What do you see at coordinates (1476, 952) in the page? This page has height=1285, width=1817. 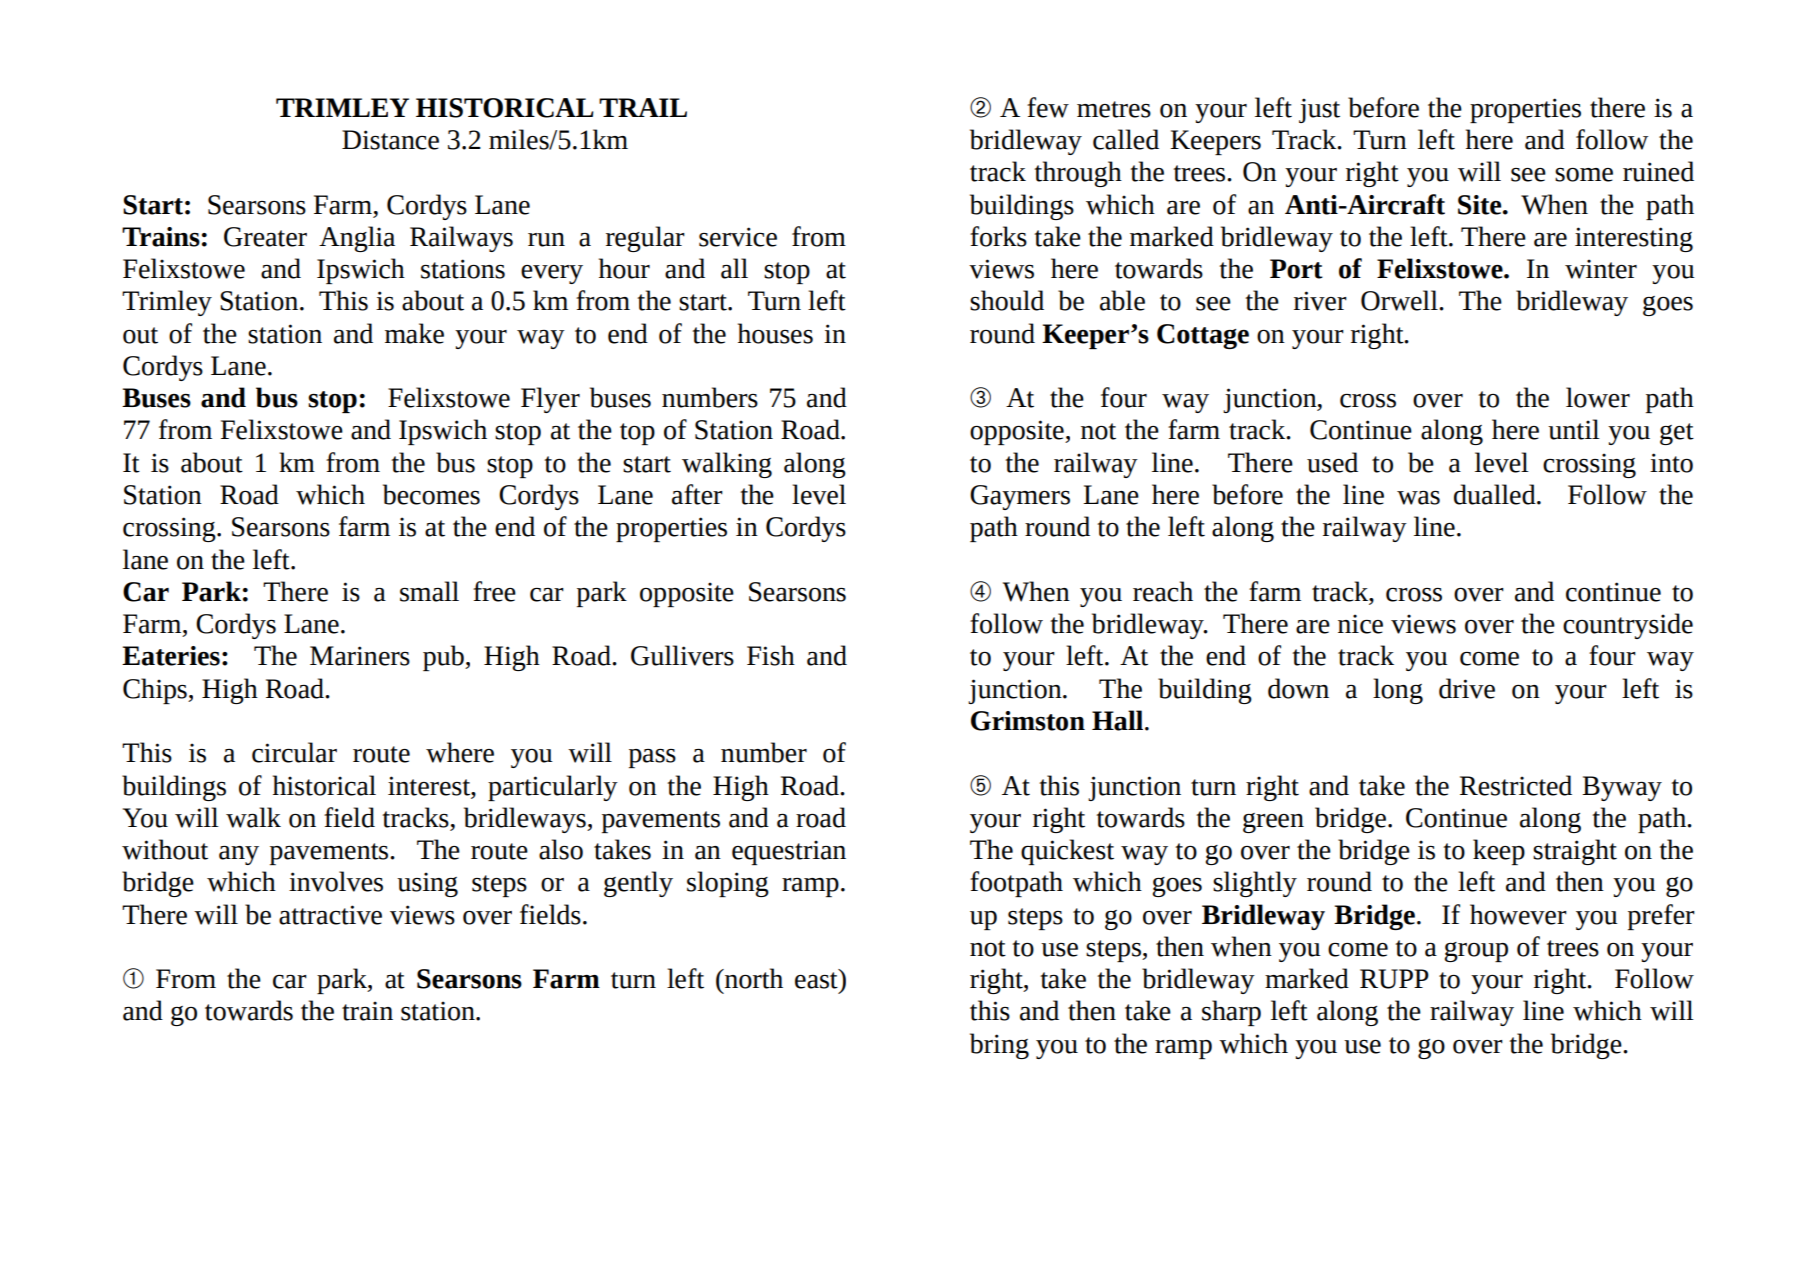 I see `group` at bounding box center [1476, 952].
